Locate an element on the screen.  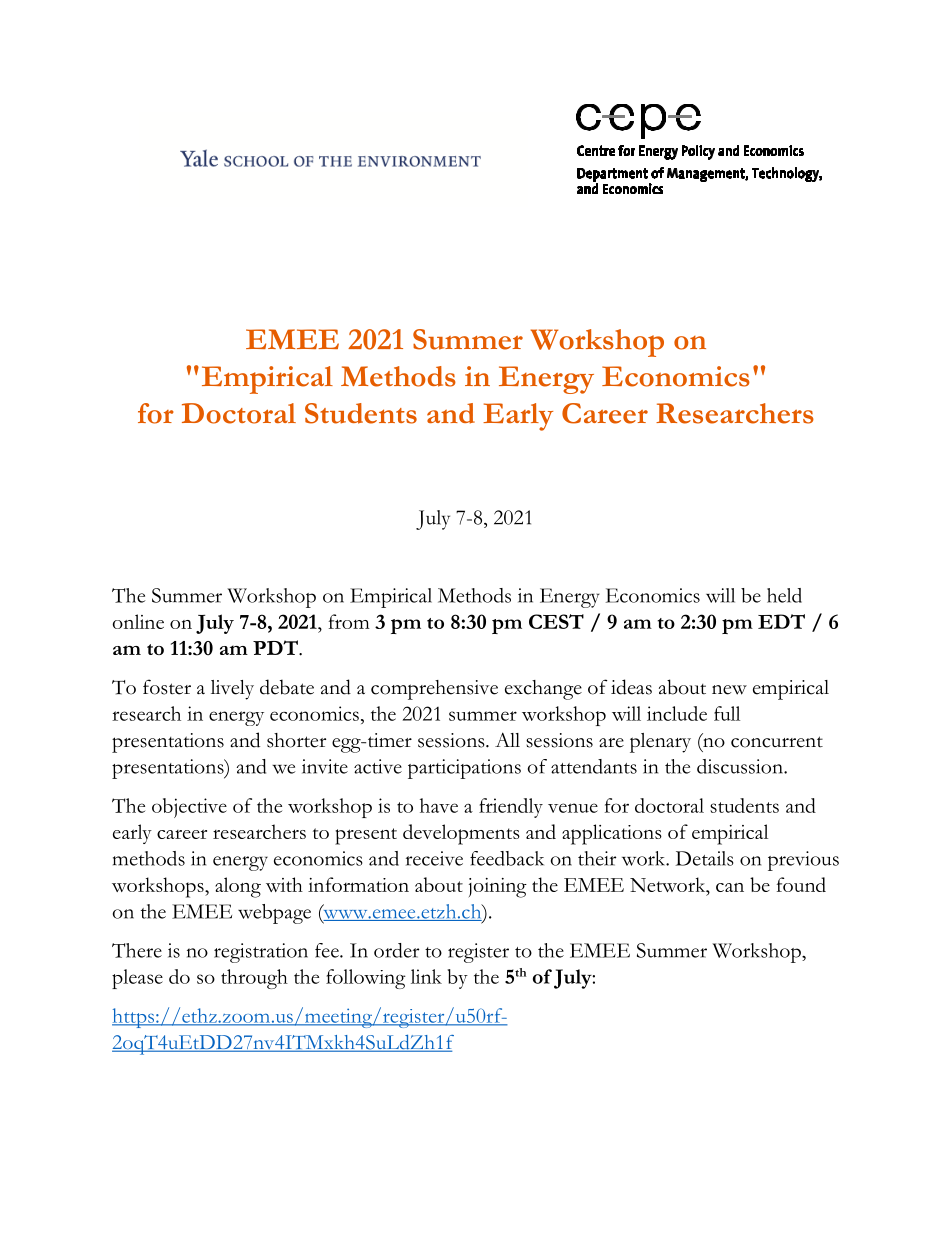
objective is located at coordinates (189, 808).
